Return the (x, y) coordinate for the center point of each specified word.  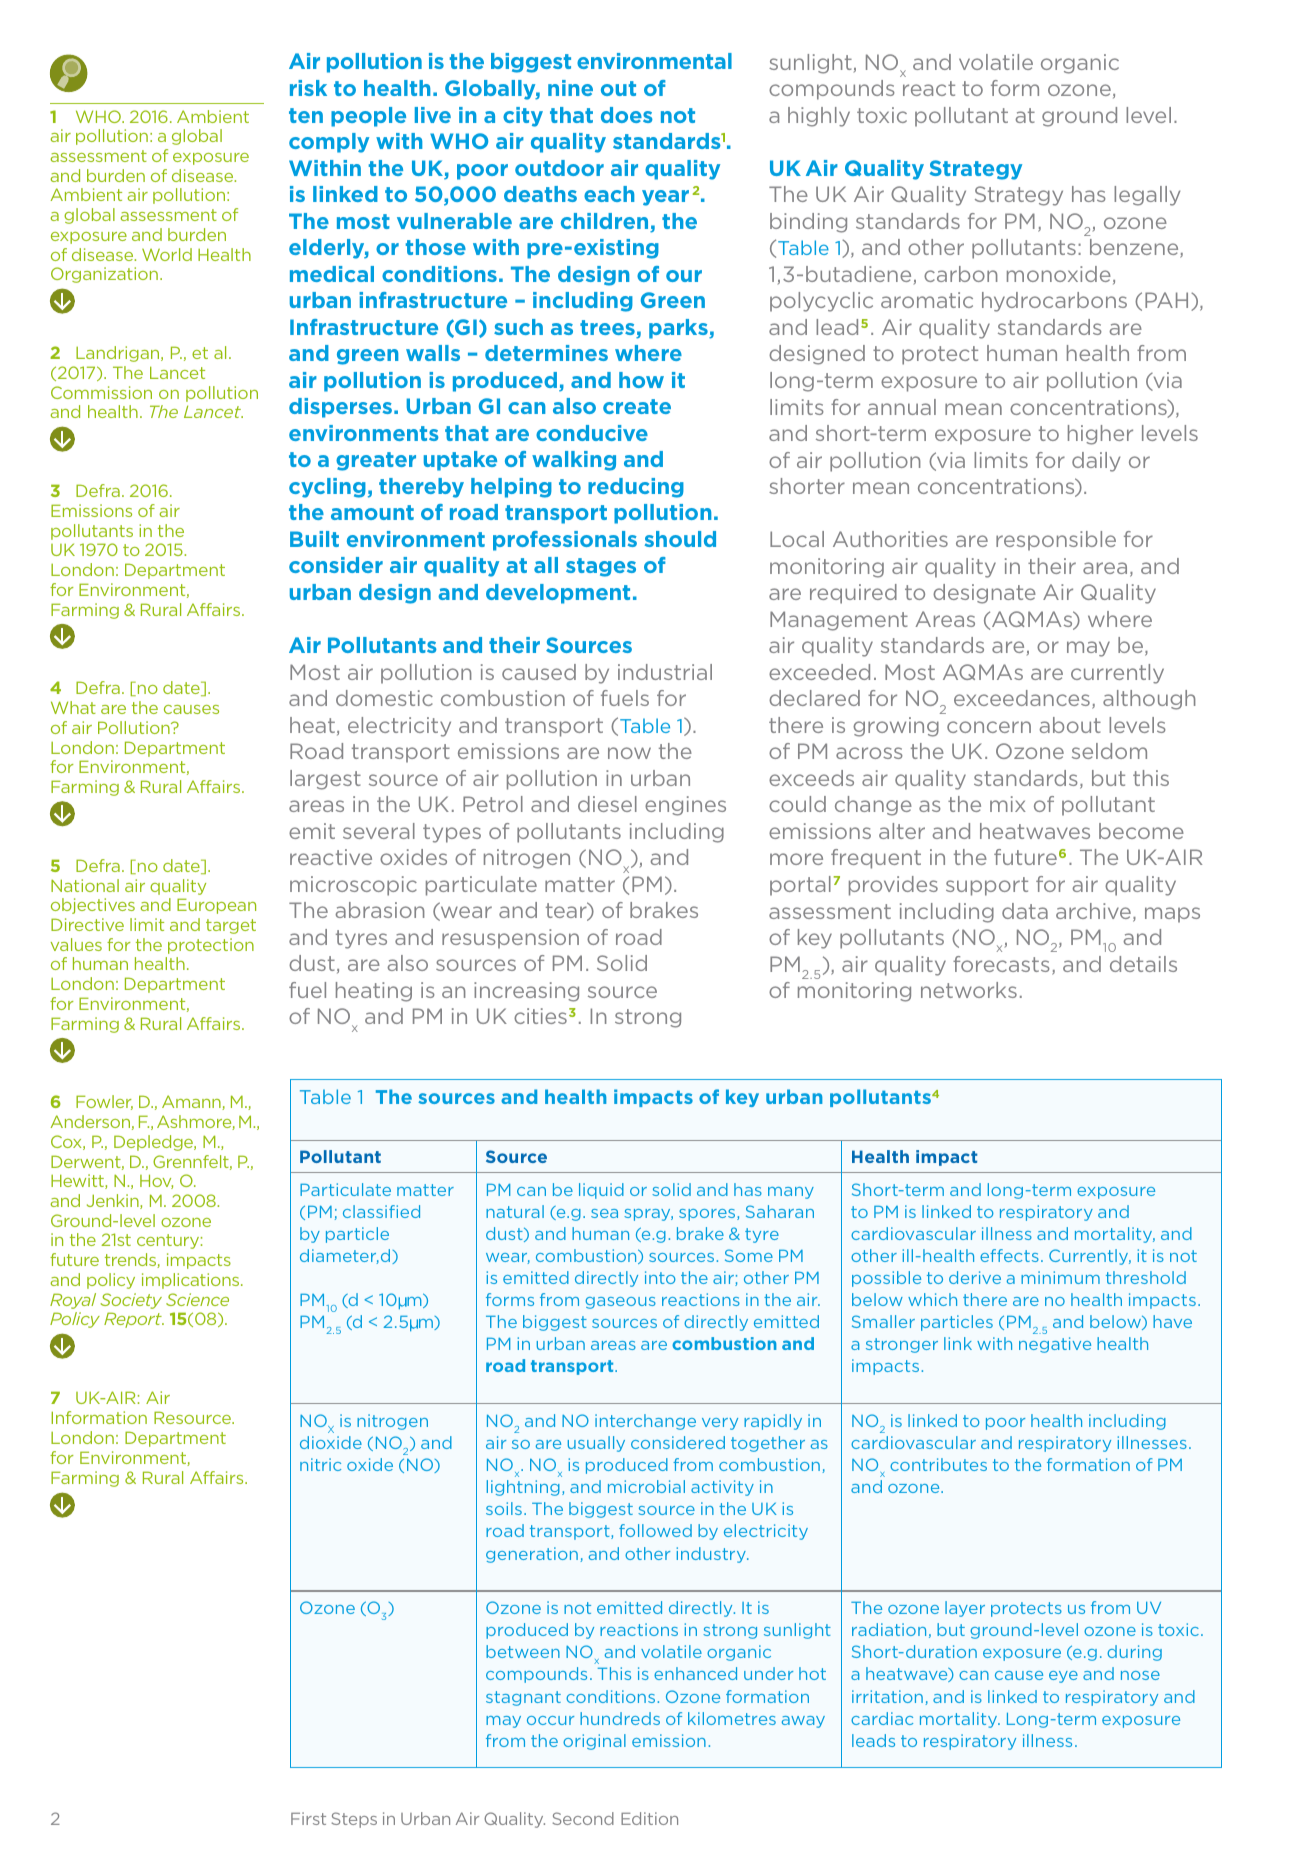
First (308, 1818)
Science (197, 1299)
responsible (1056, 541)
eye (1063, 1677)
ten (306, 115)
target (231, 926)
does (627, 115)
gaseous (620, 1303)
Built (314, 539)
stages (601, 567)
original (594, 1742)
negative (1055, 1345)
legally (1147, 196)
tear (567, 911)
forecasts (1001, 964)
